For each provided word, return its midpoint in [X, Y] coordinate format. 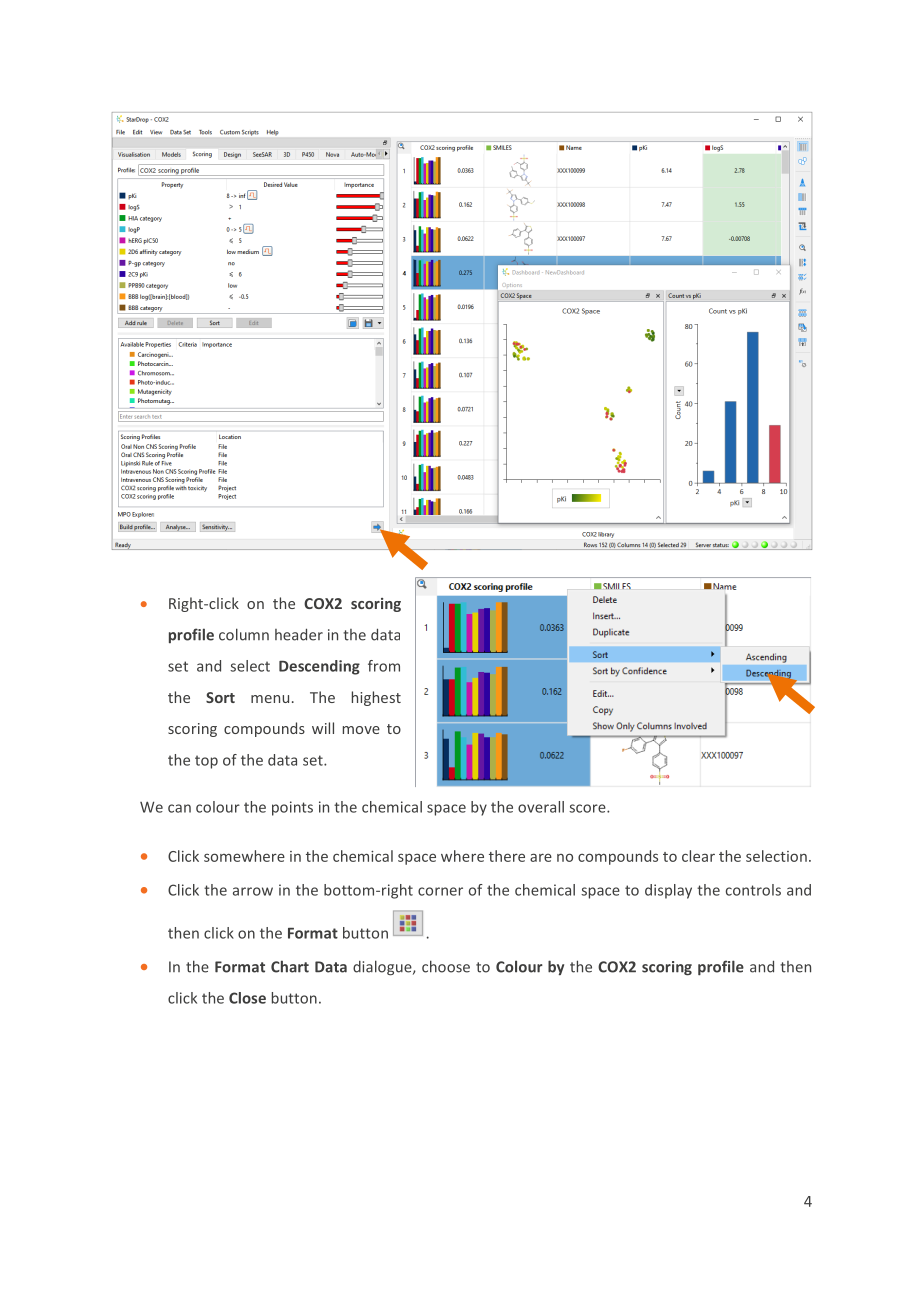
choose [446, 966]
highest [376, 698]
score [588, 808]
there [507, 856]
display [668, 891]
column [244, 634]
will [323, 728]
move [361, 730]
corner [440, 891]
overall [541, 807]
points [292, 808]
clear [698, 856]
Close [247, 998]
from [384, 666]
